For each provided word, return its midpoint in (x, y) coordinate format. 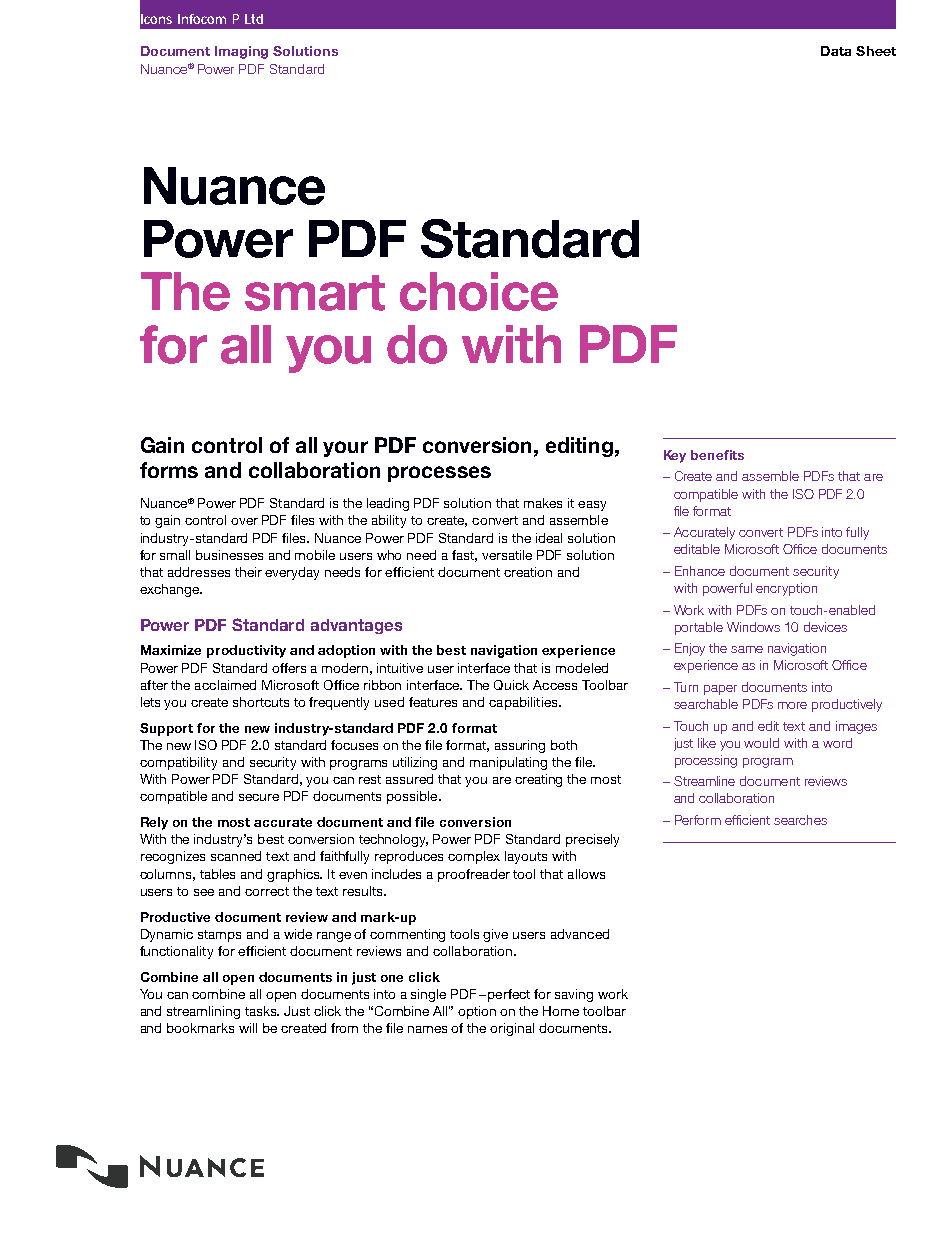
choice (479, 291)
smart (315, 293)
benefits (717, 455)
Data (836, 51)
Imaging (241, 52)
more (792, 705)
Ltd (254, 19)
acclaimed (225, 685)
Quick (511, 685)
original (512, 1029)
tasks (262, 1011)
